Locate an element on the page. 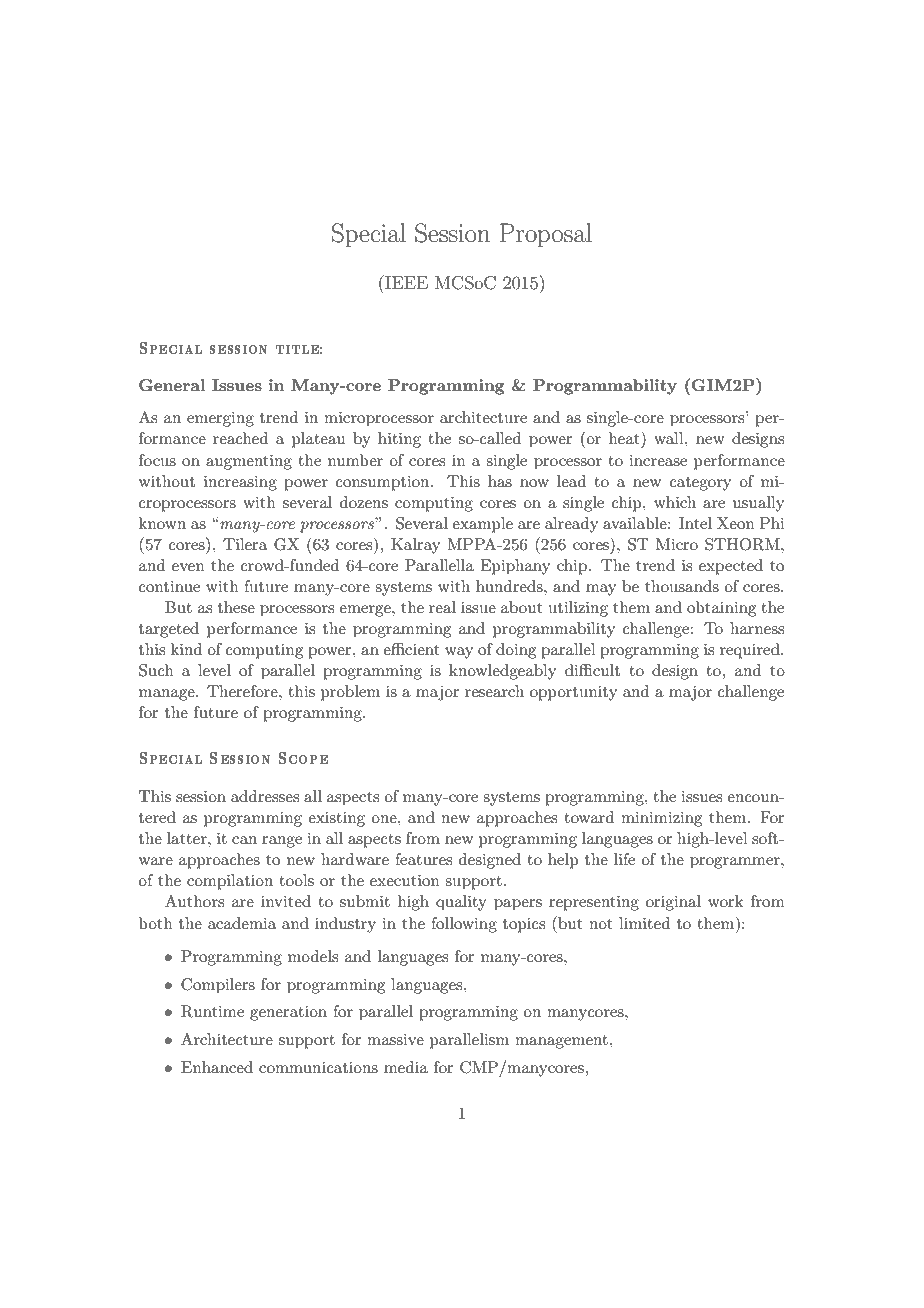  Proposal is located at coordinates (546, 235).
